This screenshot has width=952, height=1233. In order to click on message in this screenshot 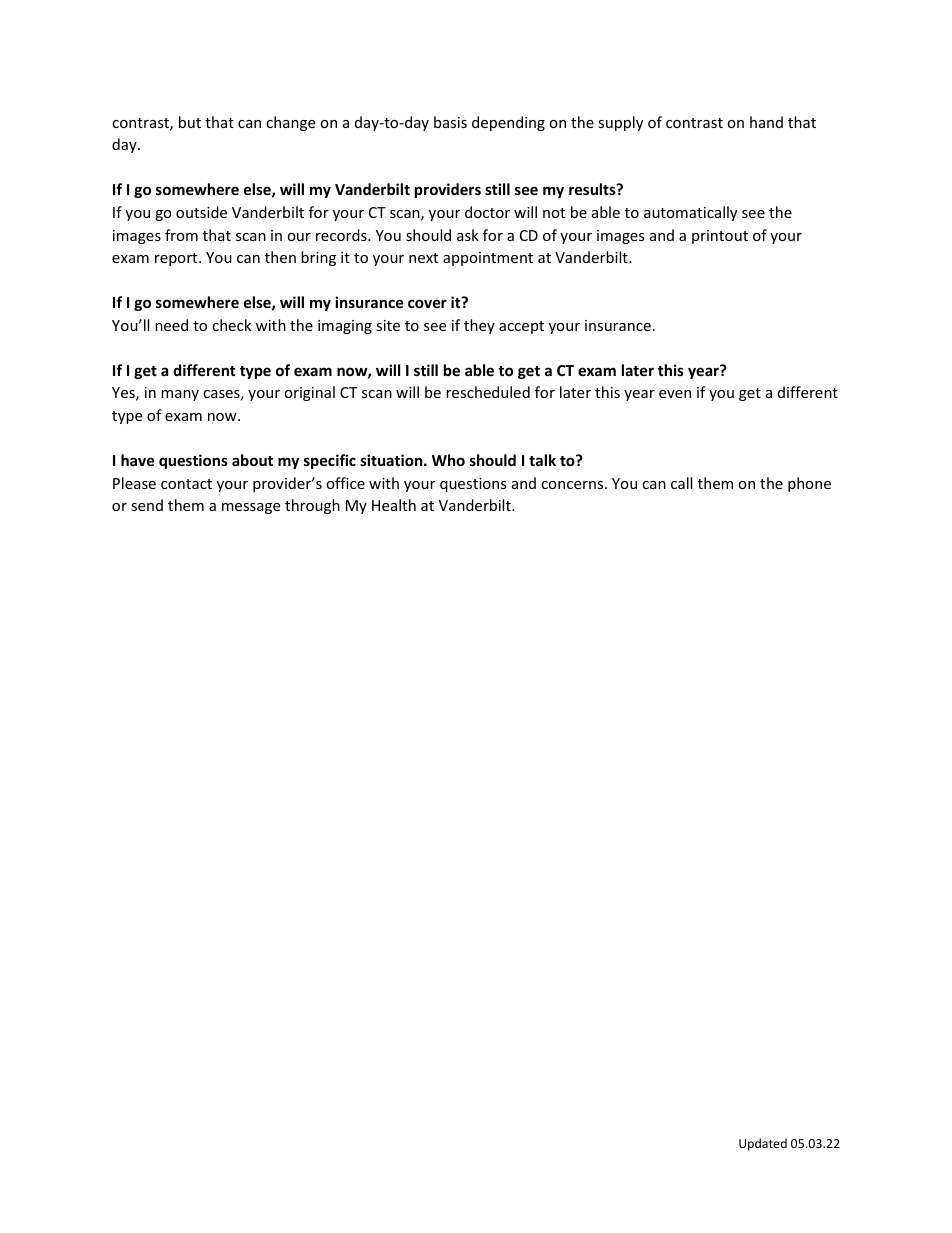, I will do `click(251, 508)`.
